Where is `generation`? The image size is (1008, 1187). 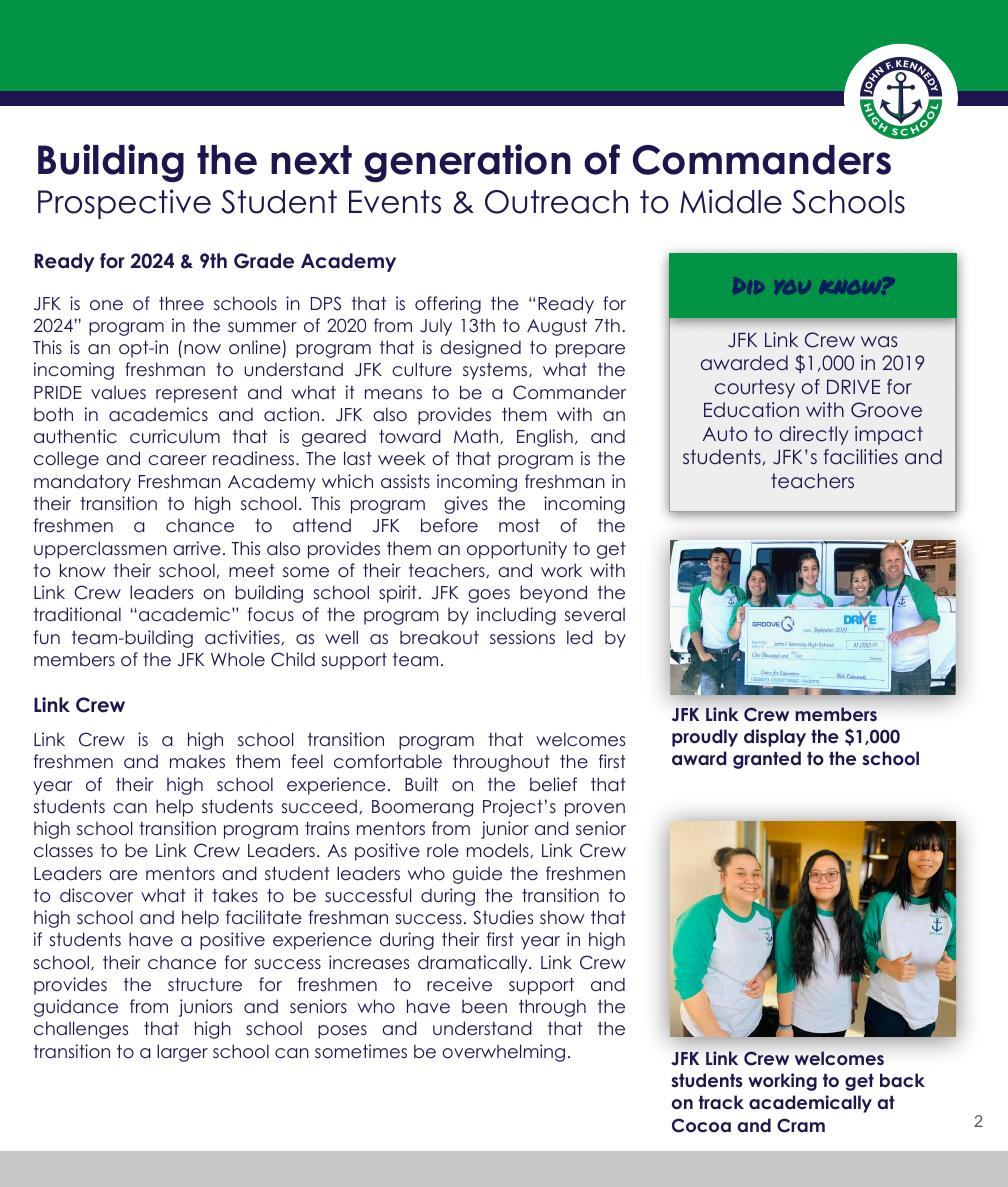 generation is located at coordinates (468, 163).
